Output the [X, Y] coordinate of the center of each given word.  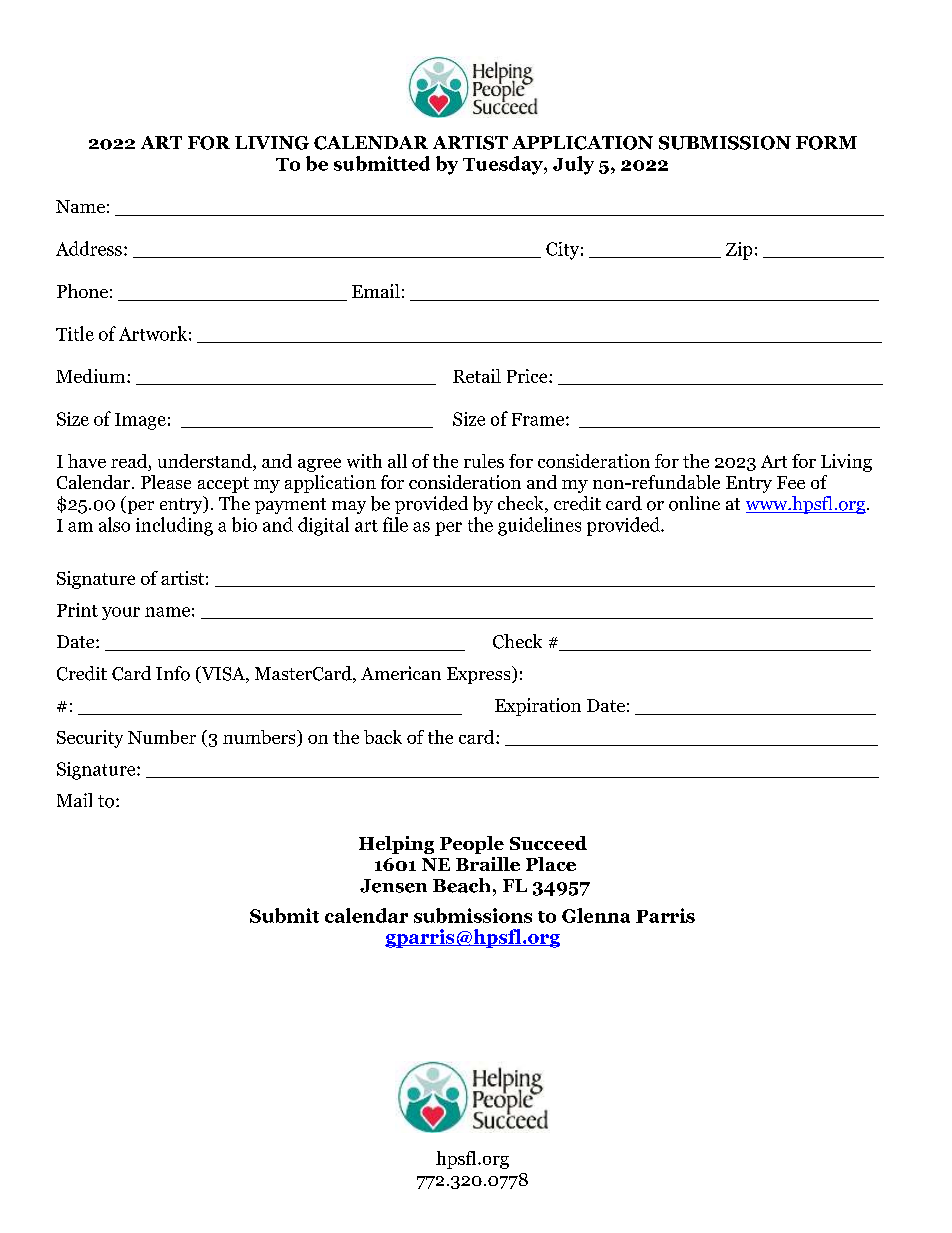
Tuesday [504, 165]
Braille [488, 864]
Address [89, 248]
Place [551, 864]
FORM [826, 143]
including [174, 526]
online [694, 503]
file [395, 524]
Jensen [393, 886]
